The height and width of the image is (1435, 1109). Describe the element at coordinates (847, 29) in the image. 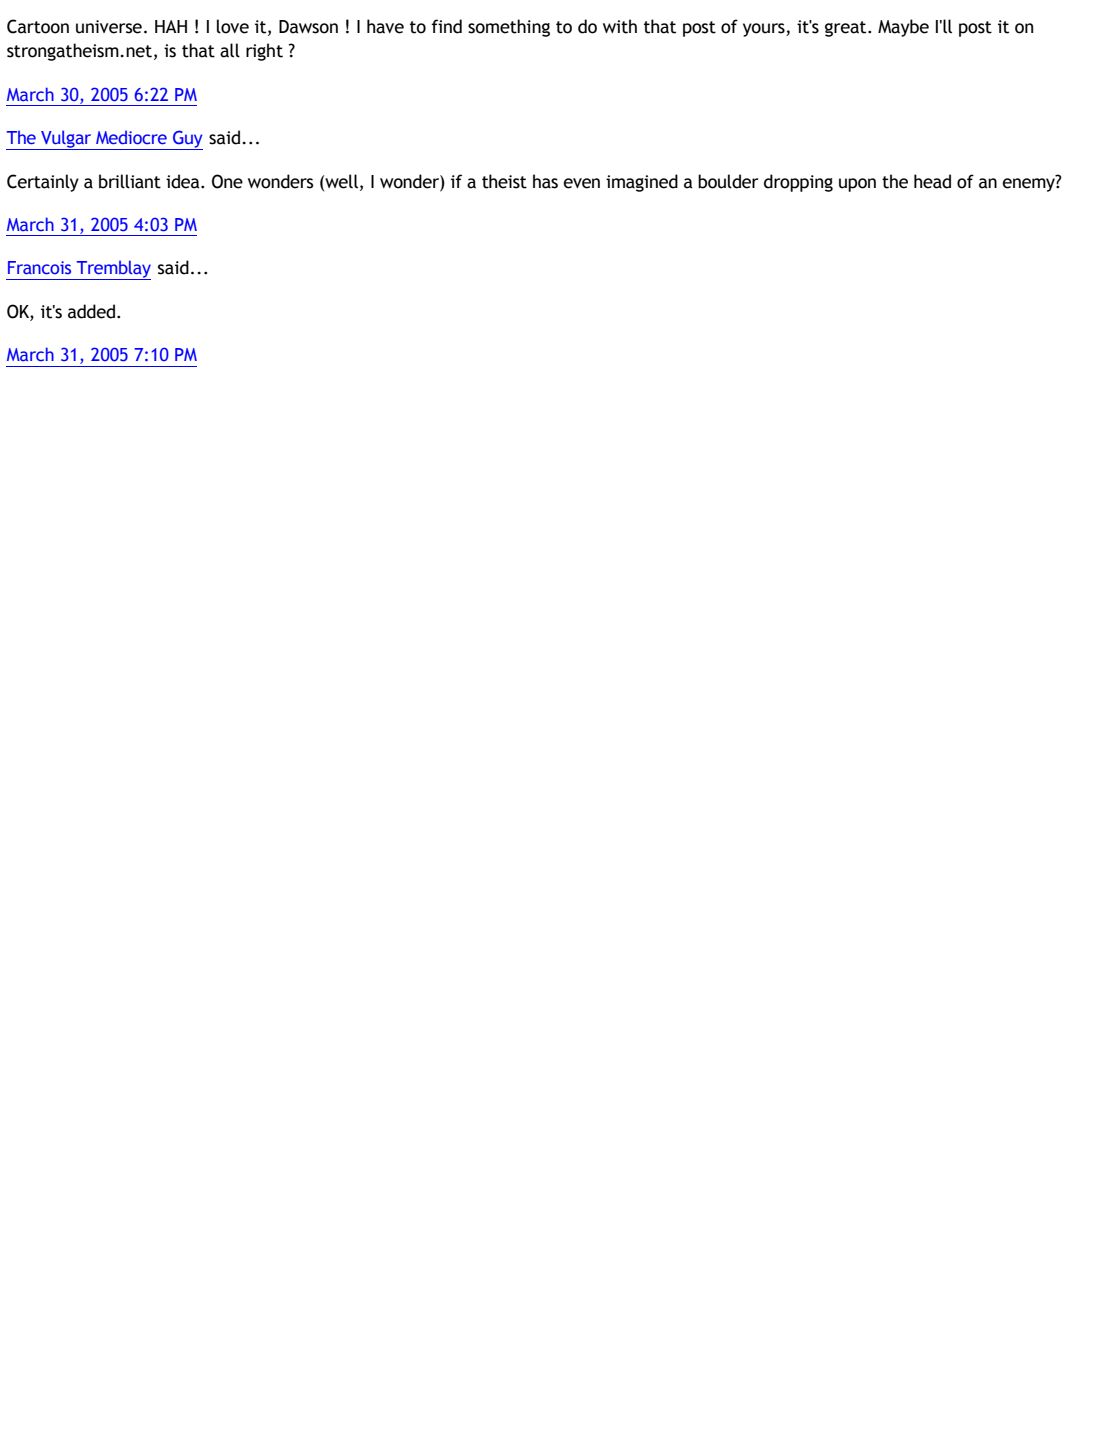

I see `great` at that location.
